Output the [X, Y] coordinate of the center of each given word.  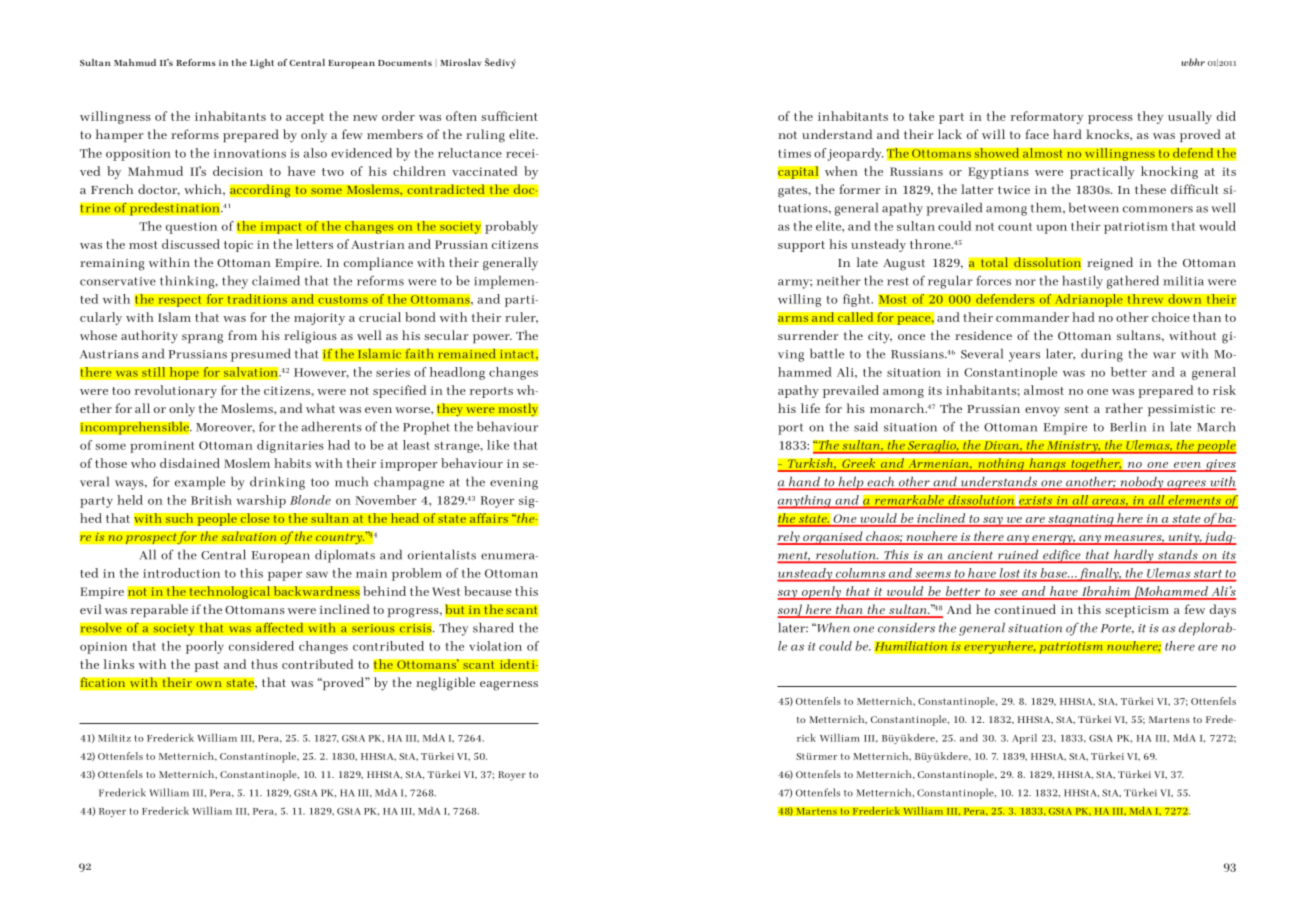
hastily [1082, 282]
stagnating [1081, 520]
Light [262, 64]
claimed [276, 281]
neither [839, 281]
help [851, 483]
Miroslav [460, 62]
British [211, 500]
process [1110, 119]
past [206, 666]
